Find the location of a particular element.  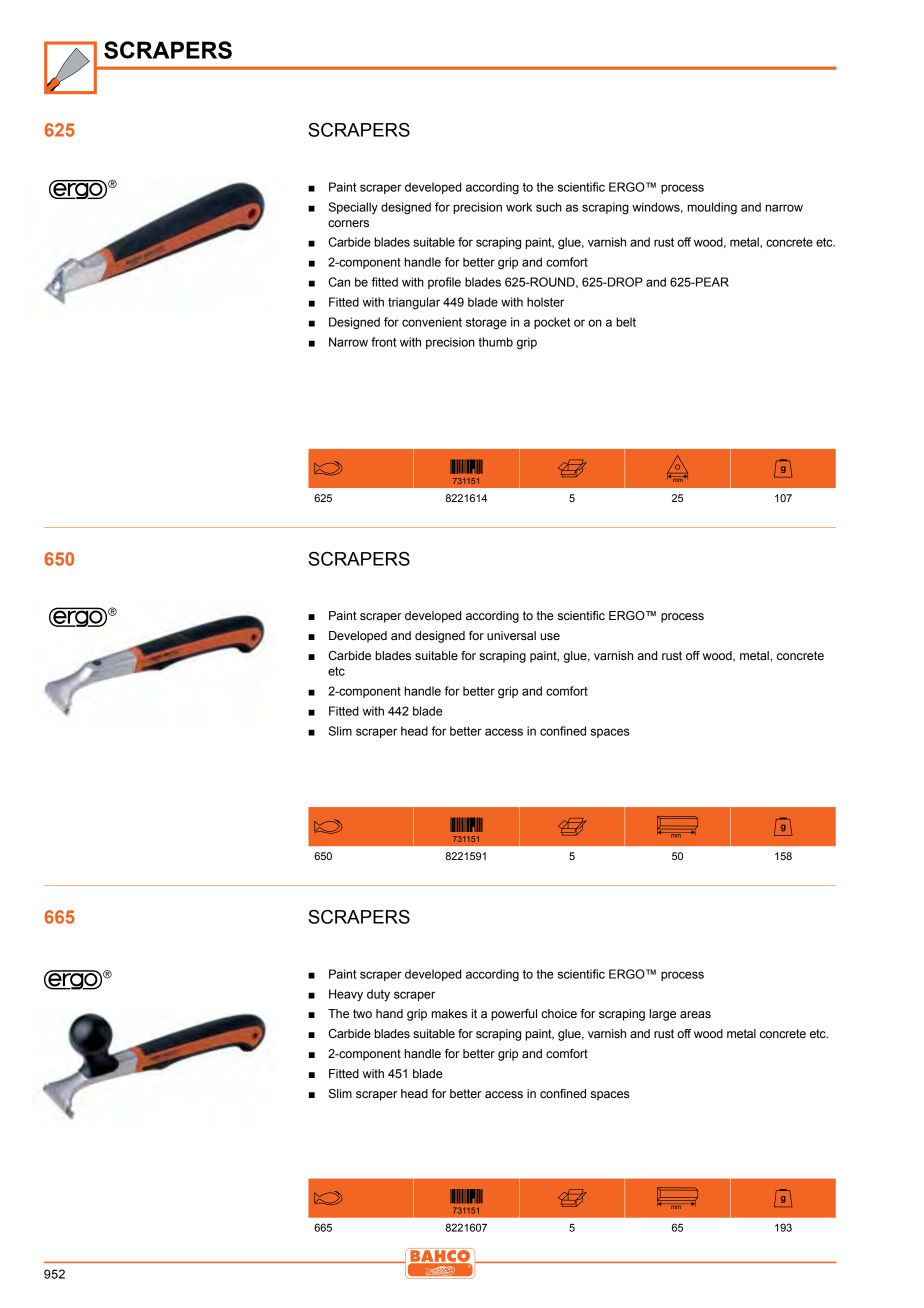

belt is located at coordinates (626, 322).
